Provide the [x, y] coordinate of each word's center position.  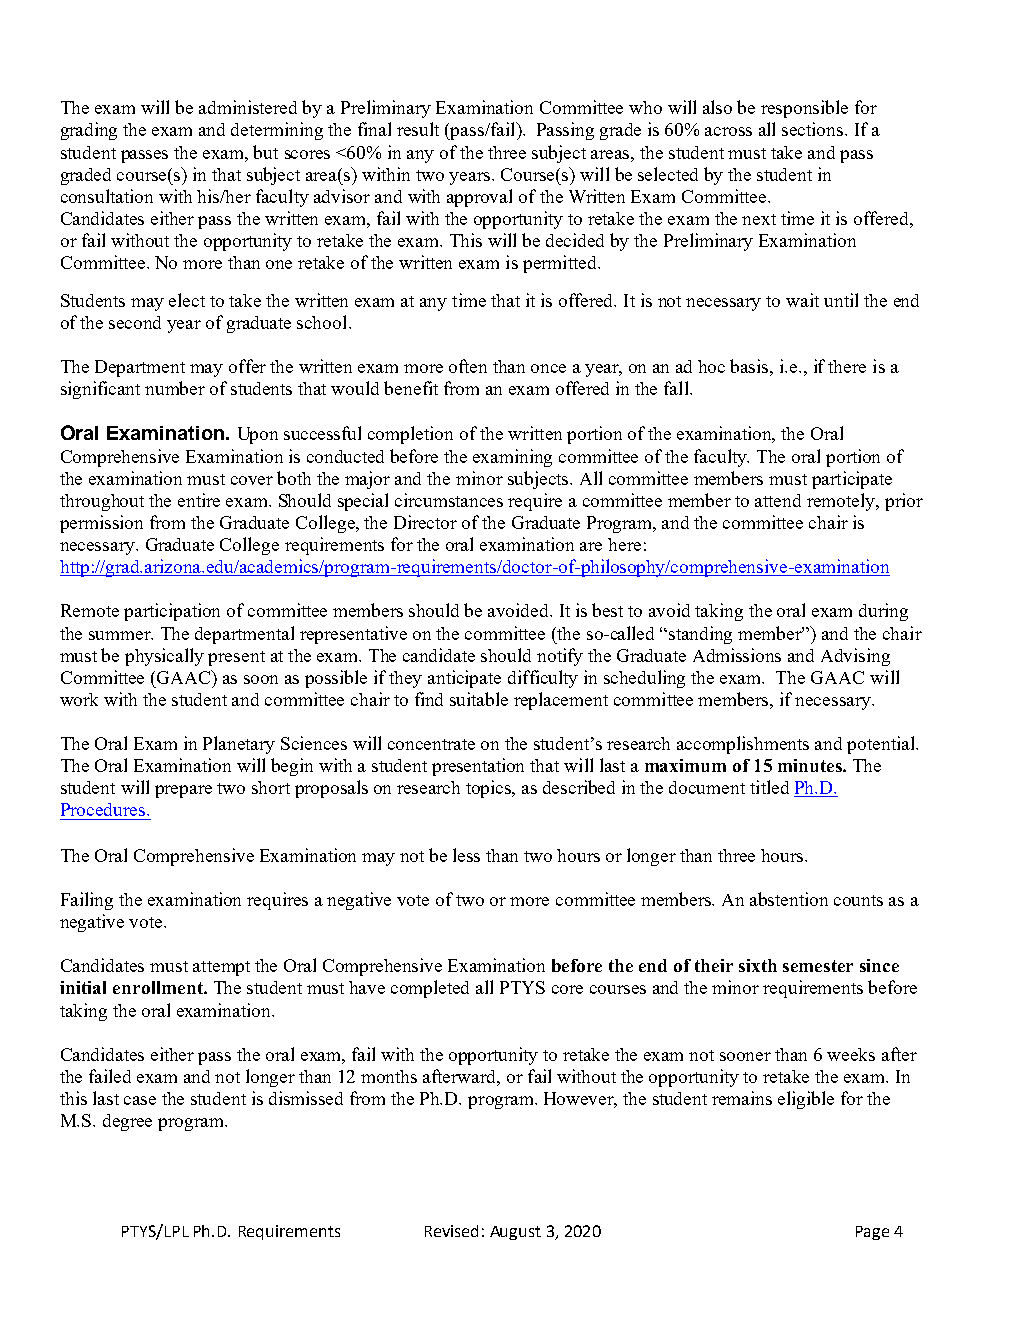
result [418, 129]
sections [814, 129]
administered [248, 107]
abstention [789, 899]
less [466, 855]
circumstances [449, 500]
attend [778, 500]
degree [127, 1122]
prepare [183, 791]
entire [199, 500]
